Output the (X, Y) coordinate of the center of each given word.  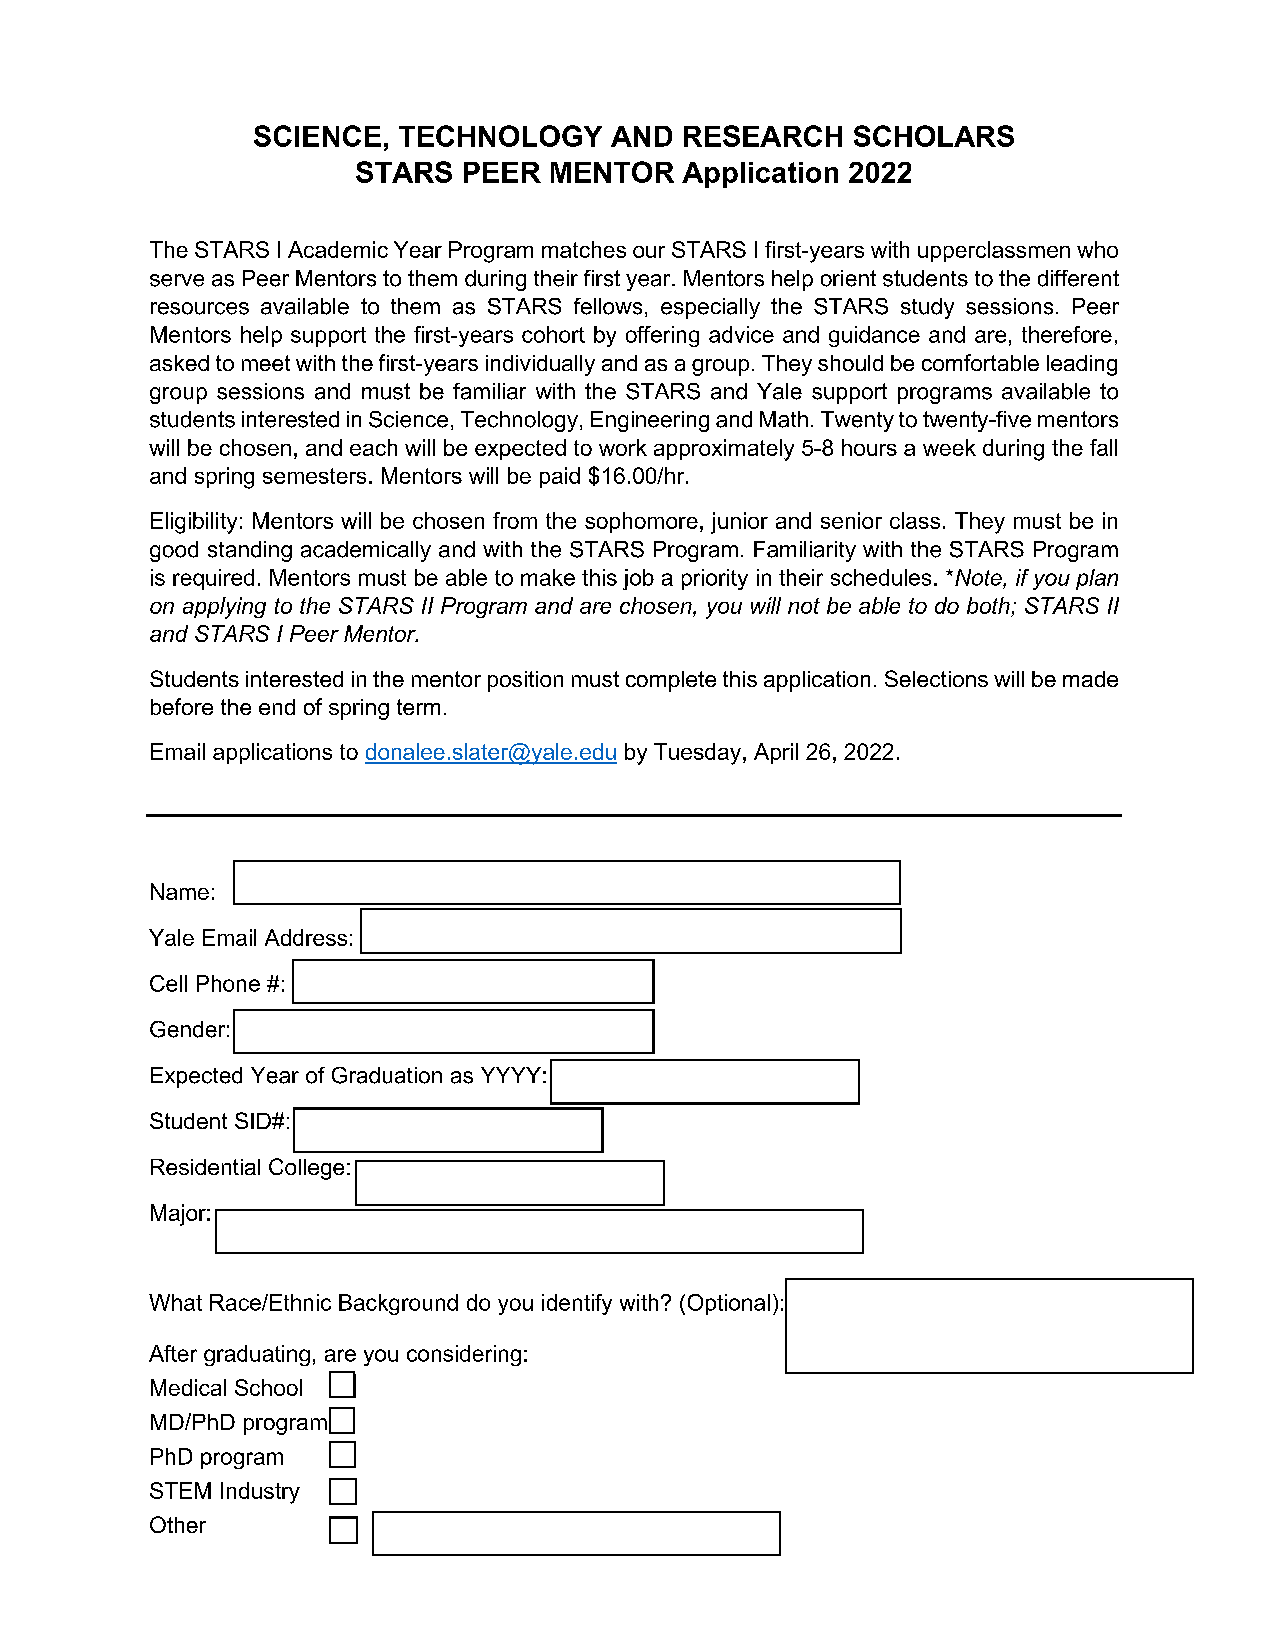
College (306, 1169)
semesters (314, 476)
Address (306, 937)
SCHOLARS (934, 136)
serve (177, 280)
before (182, 706)
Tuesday (697, 754)
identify (577, 1304)
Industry (260, 1493)
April (776, 753)
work (623, 447)
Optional (729, 1304)
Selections (936, 678)
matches (584, 249)
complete (671, 681)
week (949, 447)
